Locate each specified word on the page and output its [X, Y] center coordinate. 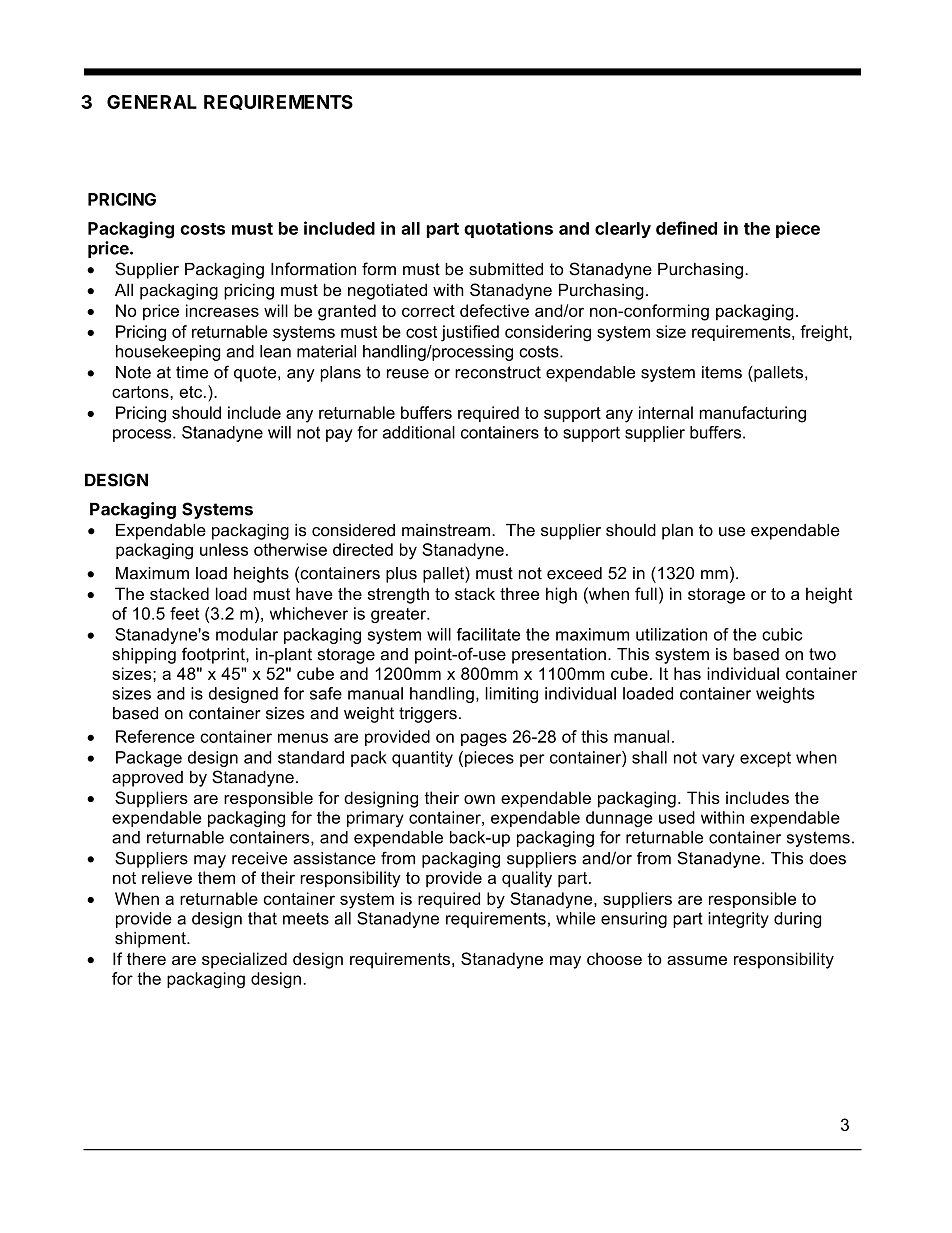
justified [470, 333]
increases [222, 310]
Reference [155, 736]
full [646, 593]
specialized [244, 960]
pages [484, 740]
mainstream [446, 530]
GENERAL [152, 102]
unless [224, 549]
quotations [508, 229]
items [722, 372]
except [765, 759]
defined [686, 228]
